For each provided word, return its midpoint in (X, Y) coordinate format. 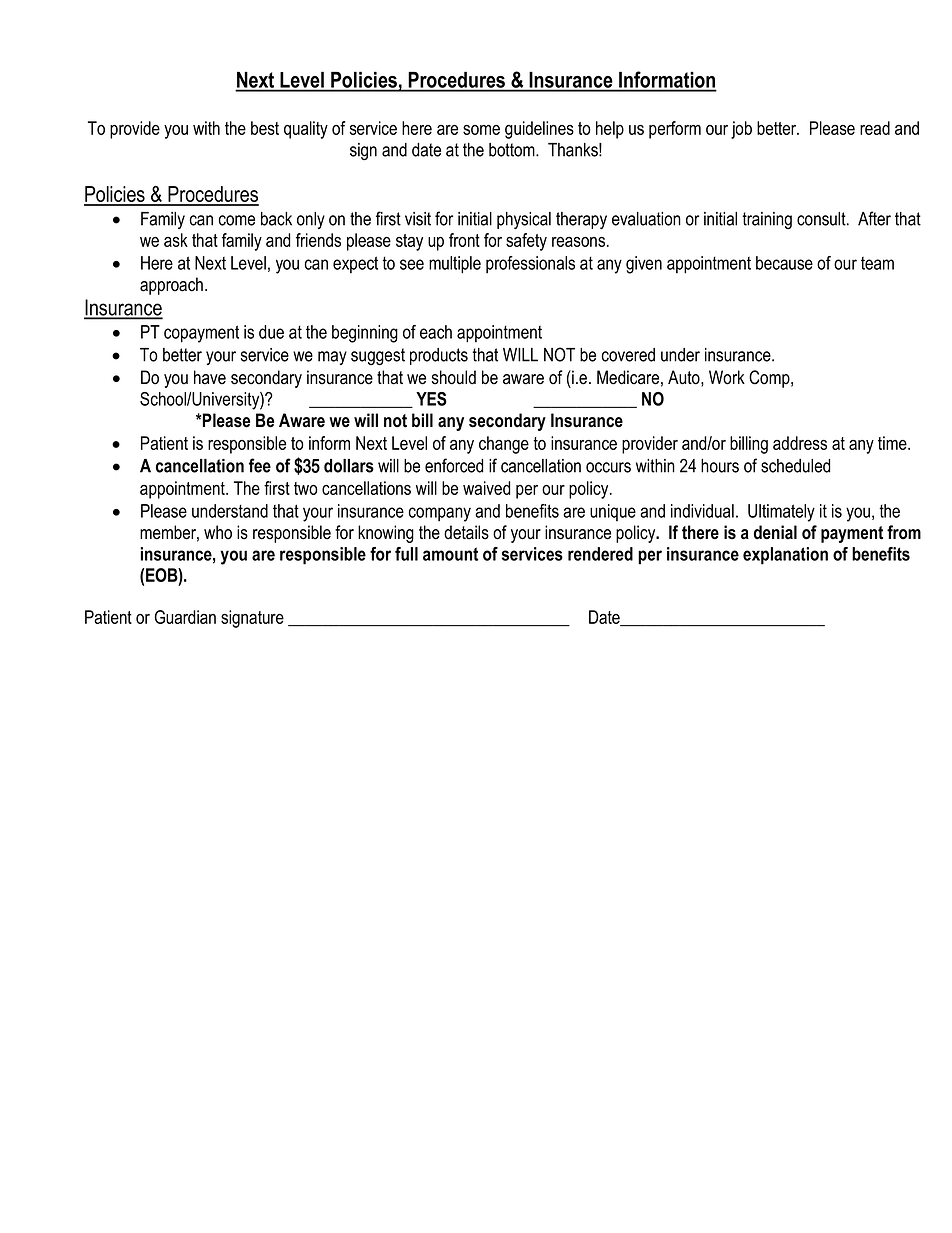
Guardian (185, 617)
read (875, 128)
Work (727, 377)
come (237, 220)
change (504, 445)
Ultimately (781, 513)
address (800, 443)
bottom (513, 150)
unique (613, 512)
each (436, 332)
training (767, 220)
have (210, 377)
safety (526, 242)
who (218, 532)
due (271, 332)
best (265, 128)
